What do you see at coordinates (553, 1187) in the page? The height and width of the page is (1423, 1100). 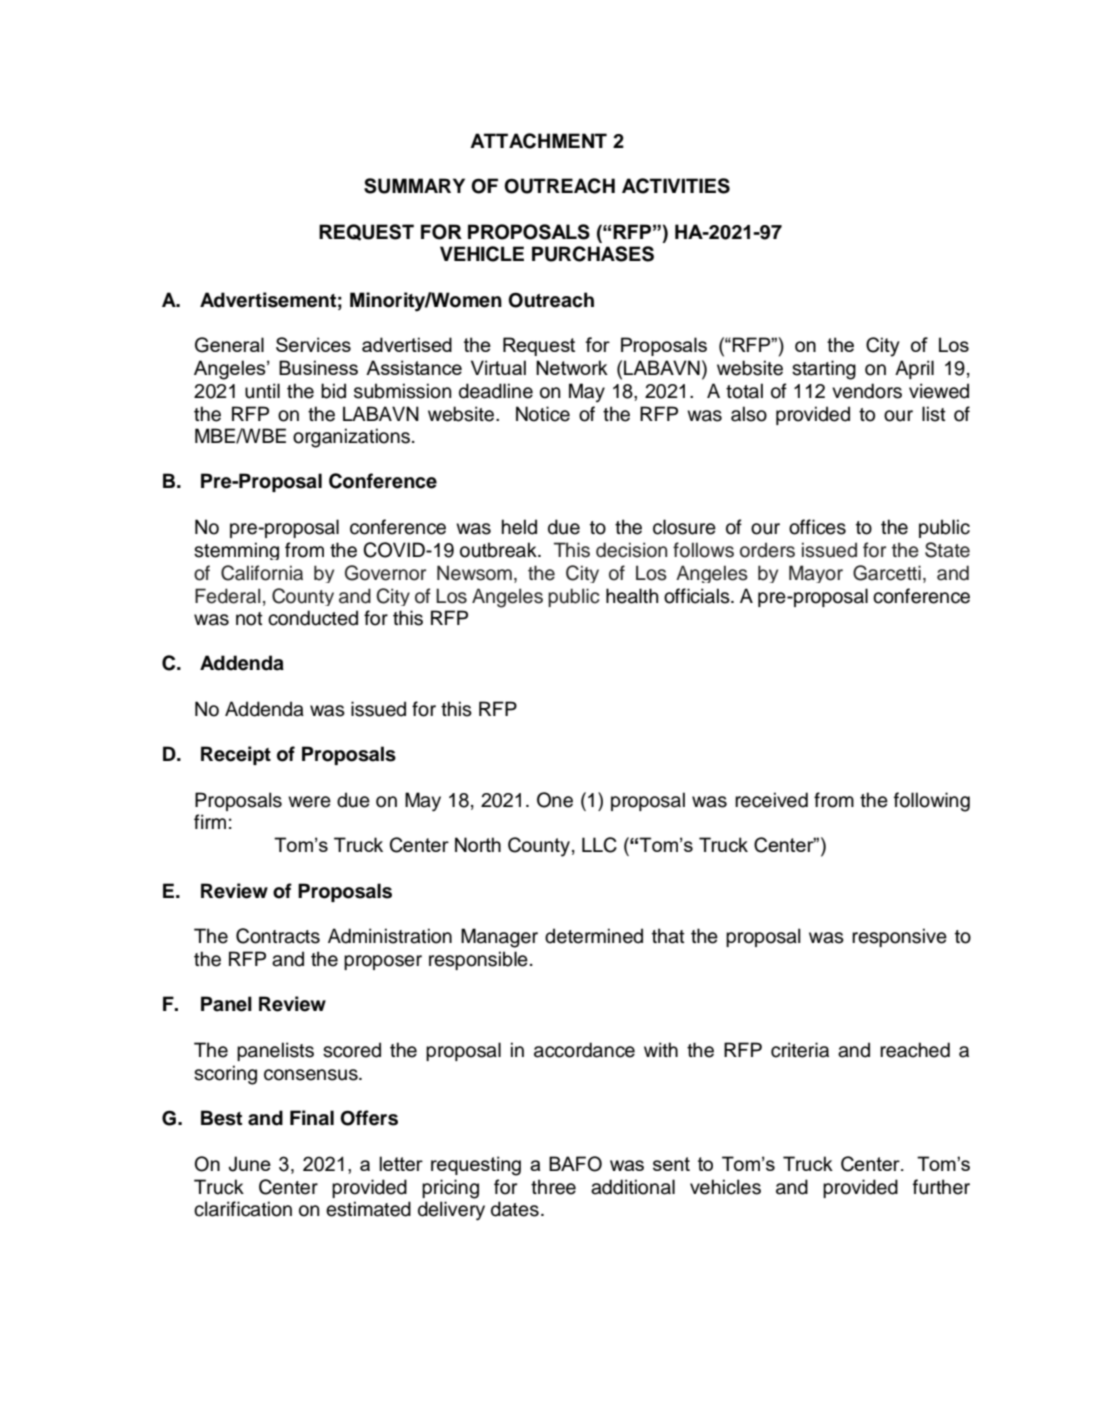 I see `three` at bounding box center [553, 1187].
